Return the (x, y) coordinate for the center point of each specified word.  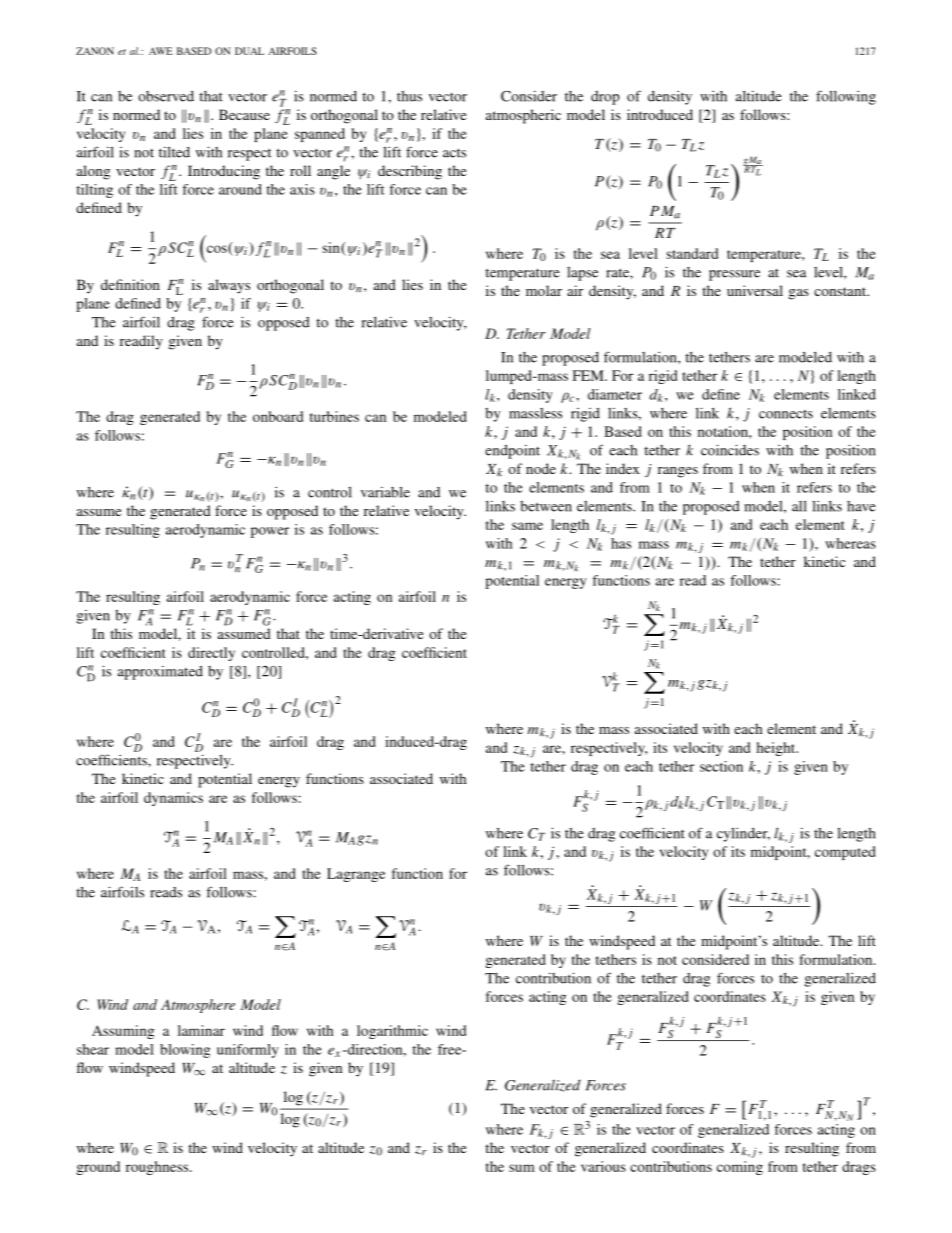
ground (98, 1168)
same (527, 526)
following (846, 97)
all (799, 506)
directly (211, 654)
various (603, 1166)
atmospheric (523, 116)
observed (166, 96)
